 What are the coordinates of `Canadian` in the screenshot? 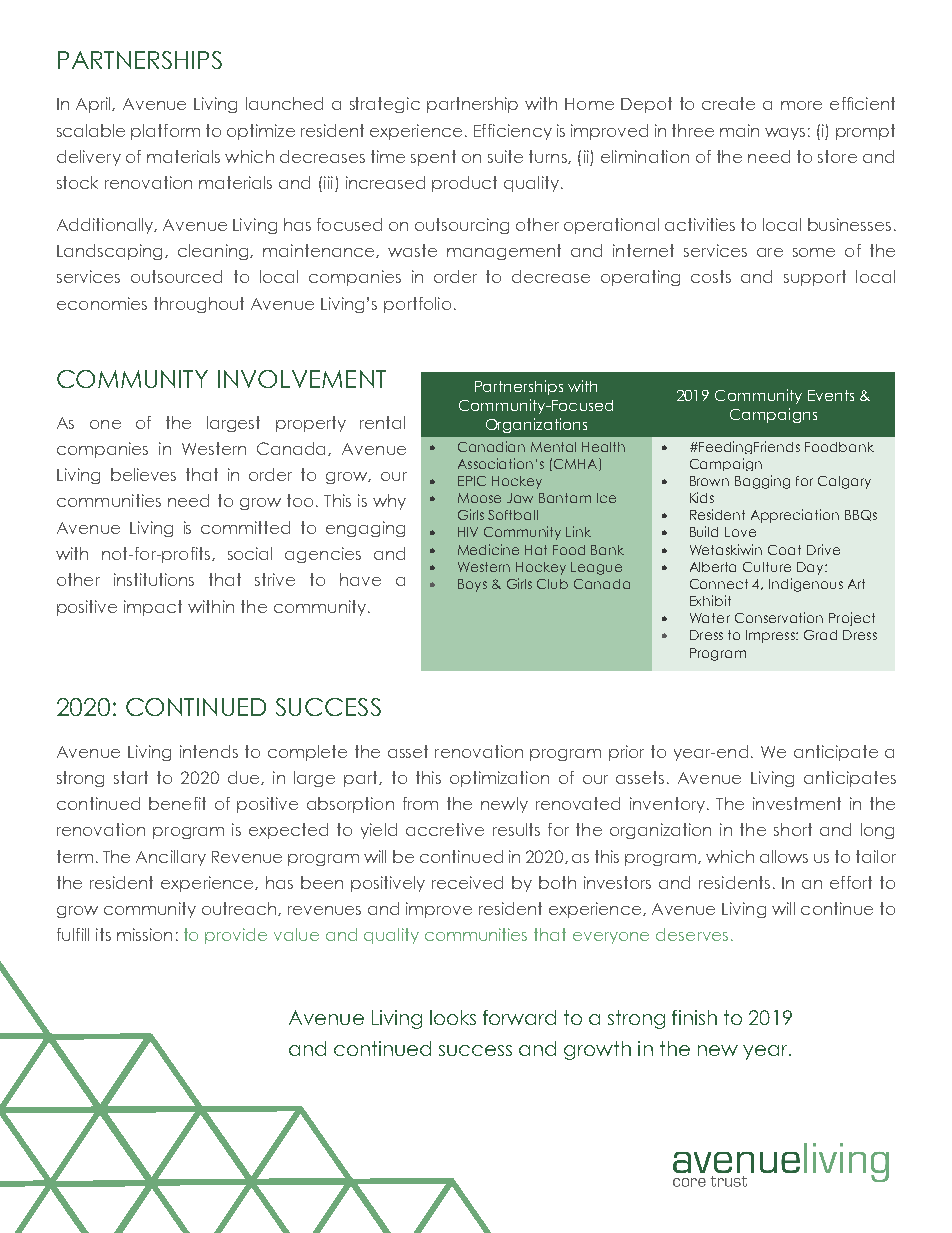 It's located at (491, 446).
